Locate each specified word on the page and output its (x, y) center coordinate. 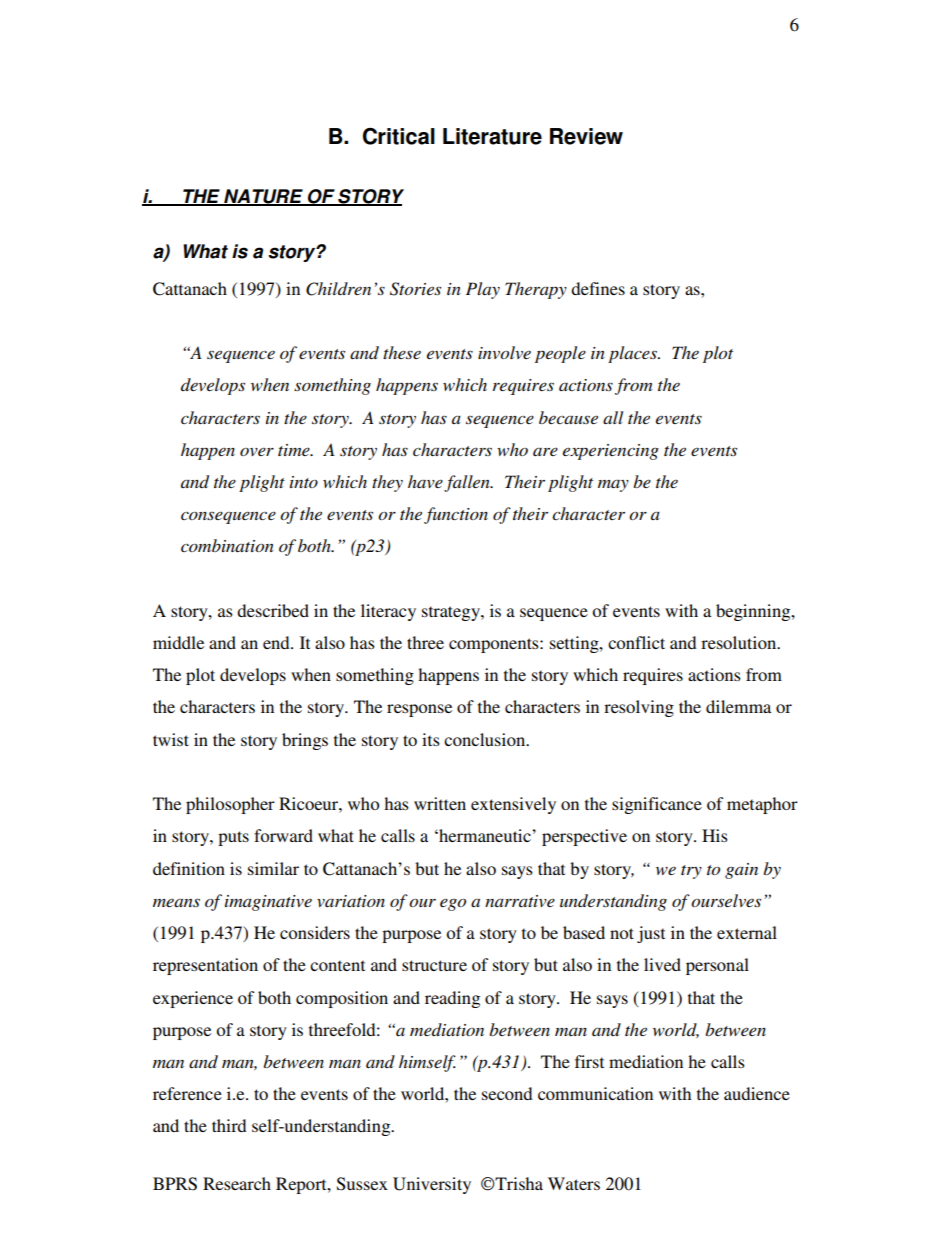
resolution (740, 642)
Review (586, 136)
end (277, 642)
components (495, 645)
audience (757, 1093)
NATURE (263, 197)
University (432, 1185)
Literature (492, 136)
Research (237, 1183)
